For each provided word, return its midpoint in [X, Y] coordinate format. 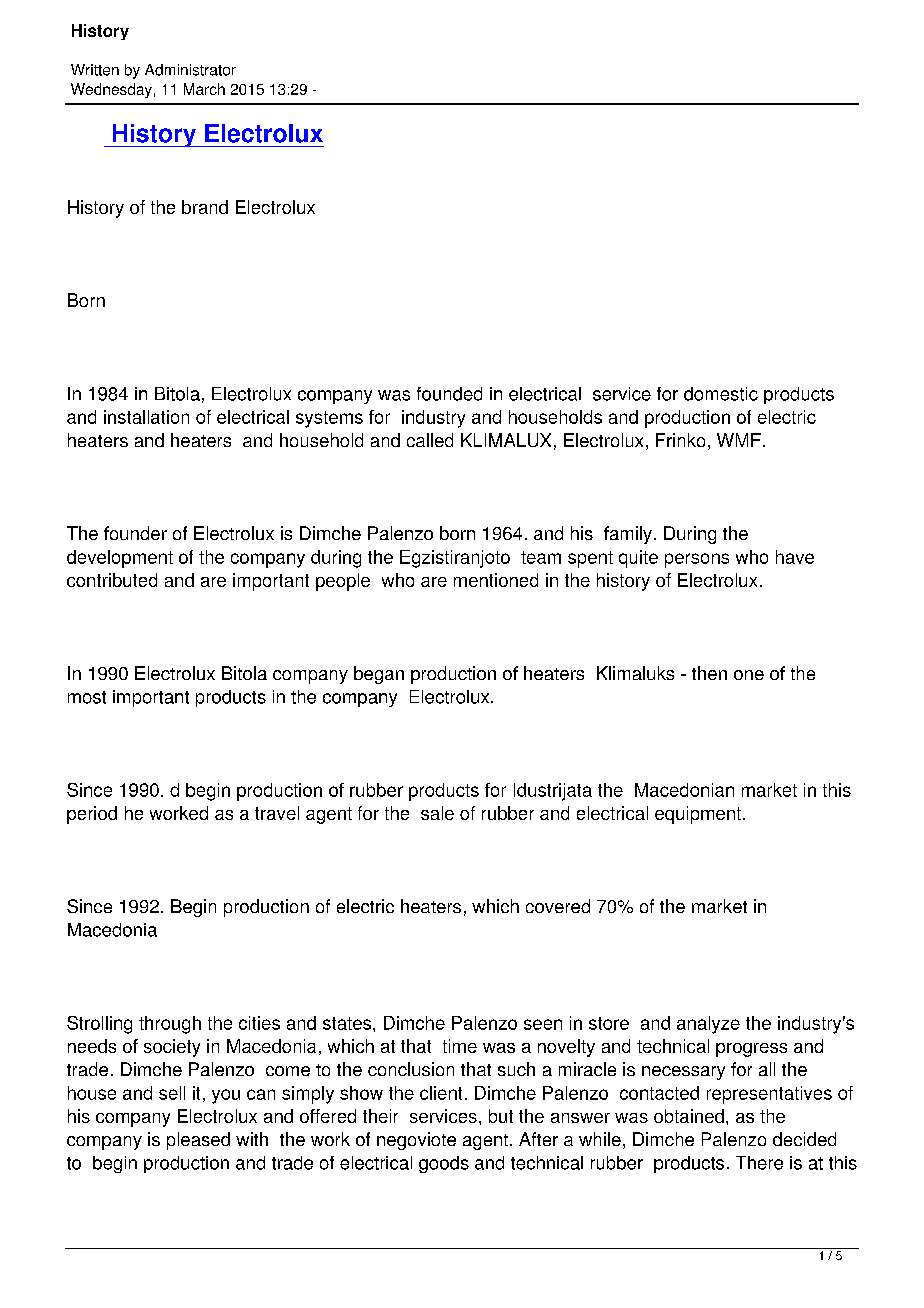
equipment [698, 815]
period [92, 815]
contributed [112, 580]
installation [146, 417]
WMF [739, 440]
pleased [198, 1141]
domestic [721, 394]
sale [437, 813]
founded [449, 394]
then [709, 673]
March [204, 89]
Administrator [190, 70]
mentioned [496, 580]
